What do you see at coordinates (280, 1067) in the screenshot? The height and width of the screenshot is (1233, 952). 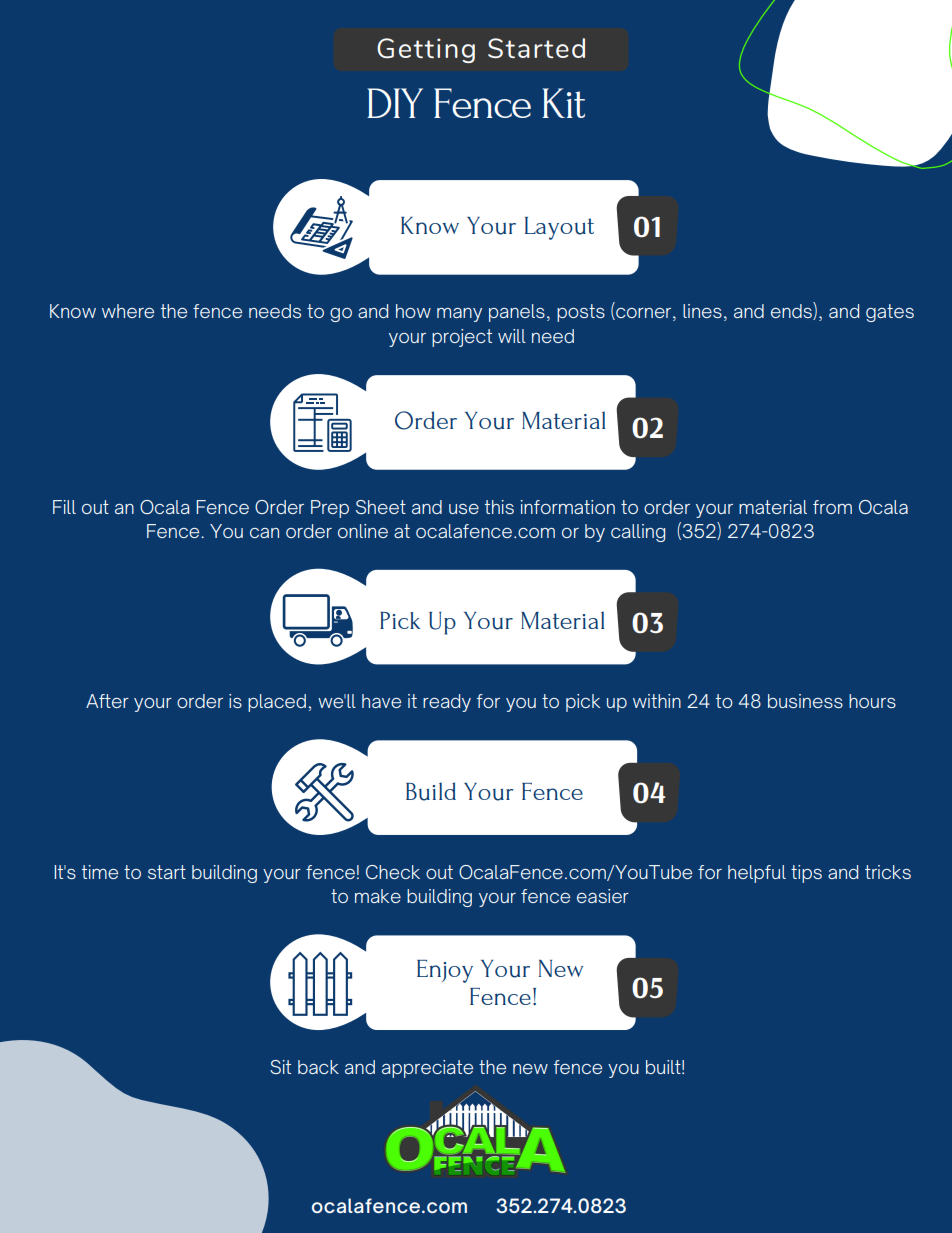 I see `Sit` at bounding box center [280, 1067].
